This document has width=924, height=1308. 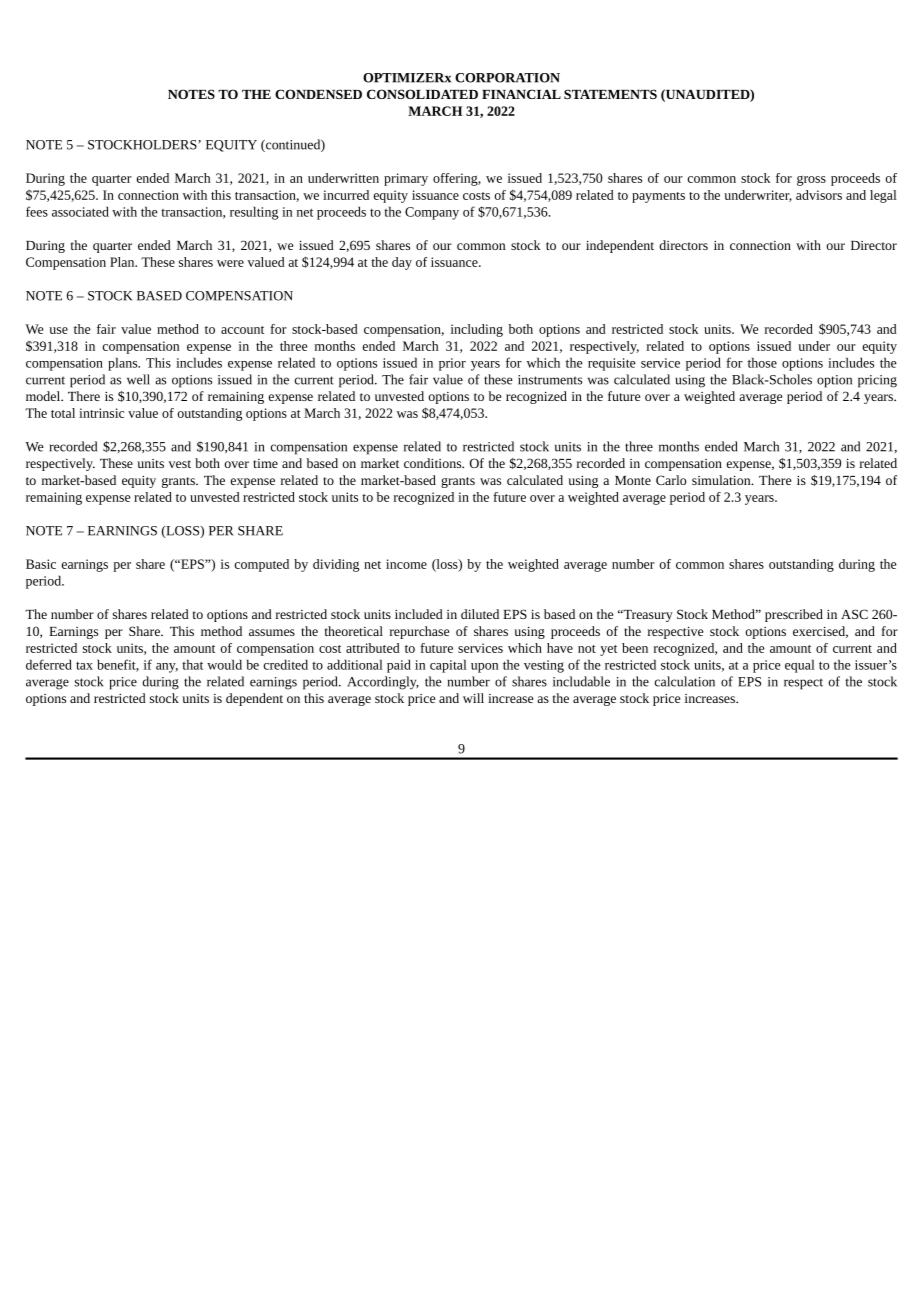 What do you see at coordinates (432, 213) in the document?
I see `Company` at bounding box center [432, 213].
